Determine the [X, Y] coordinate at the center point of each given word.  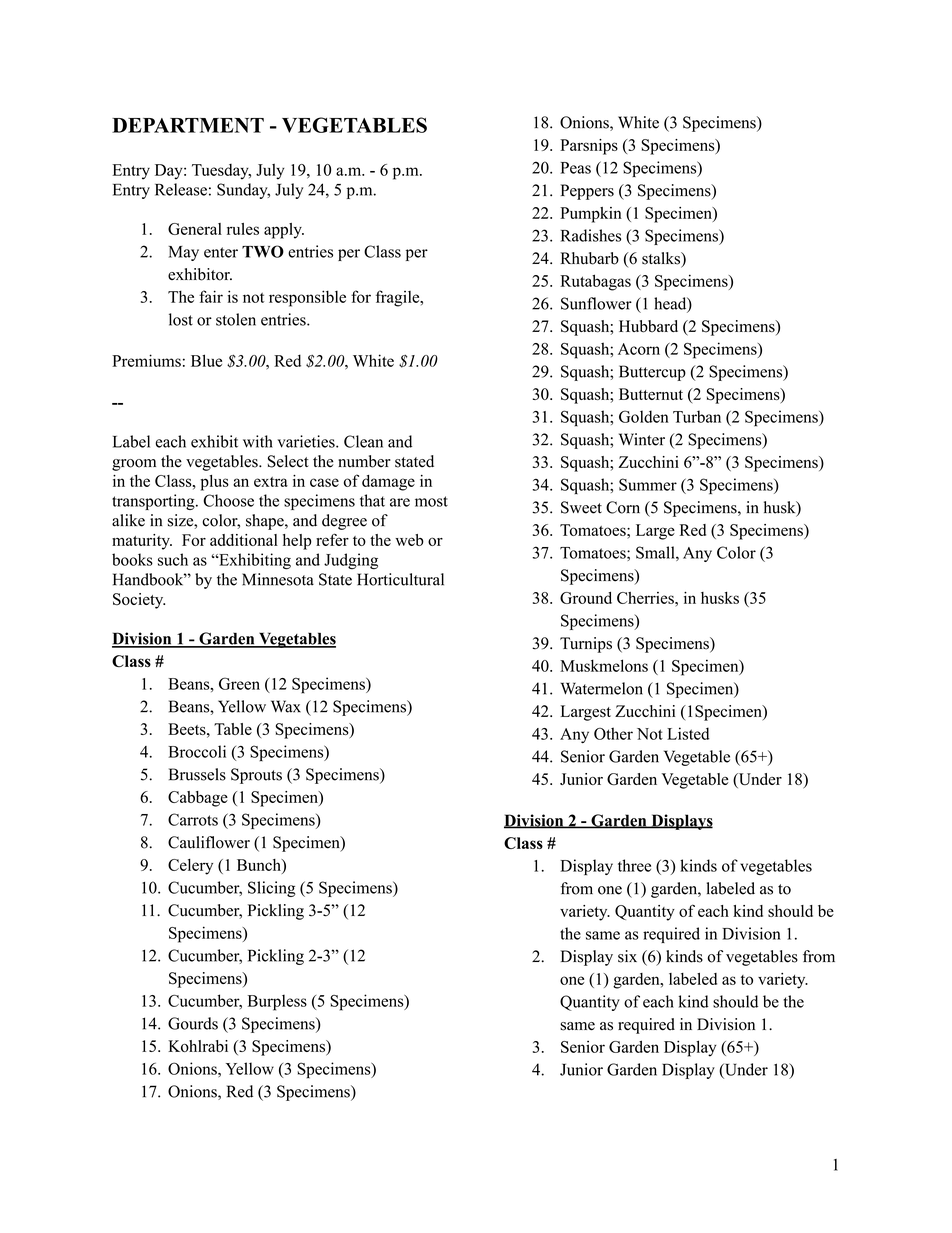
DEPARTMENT [188, 125]
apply [284, 231]
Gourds [193, 1023]
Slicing [271, 889]
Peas [575, 168]
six [627, 956]
